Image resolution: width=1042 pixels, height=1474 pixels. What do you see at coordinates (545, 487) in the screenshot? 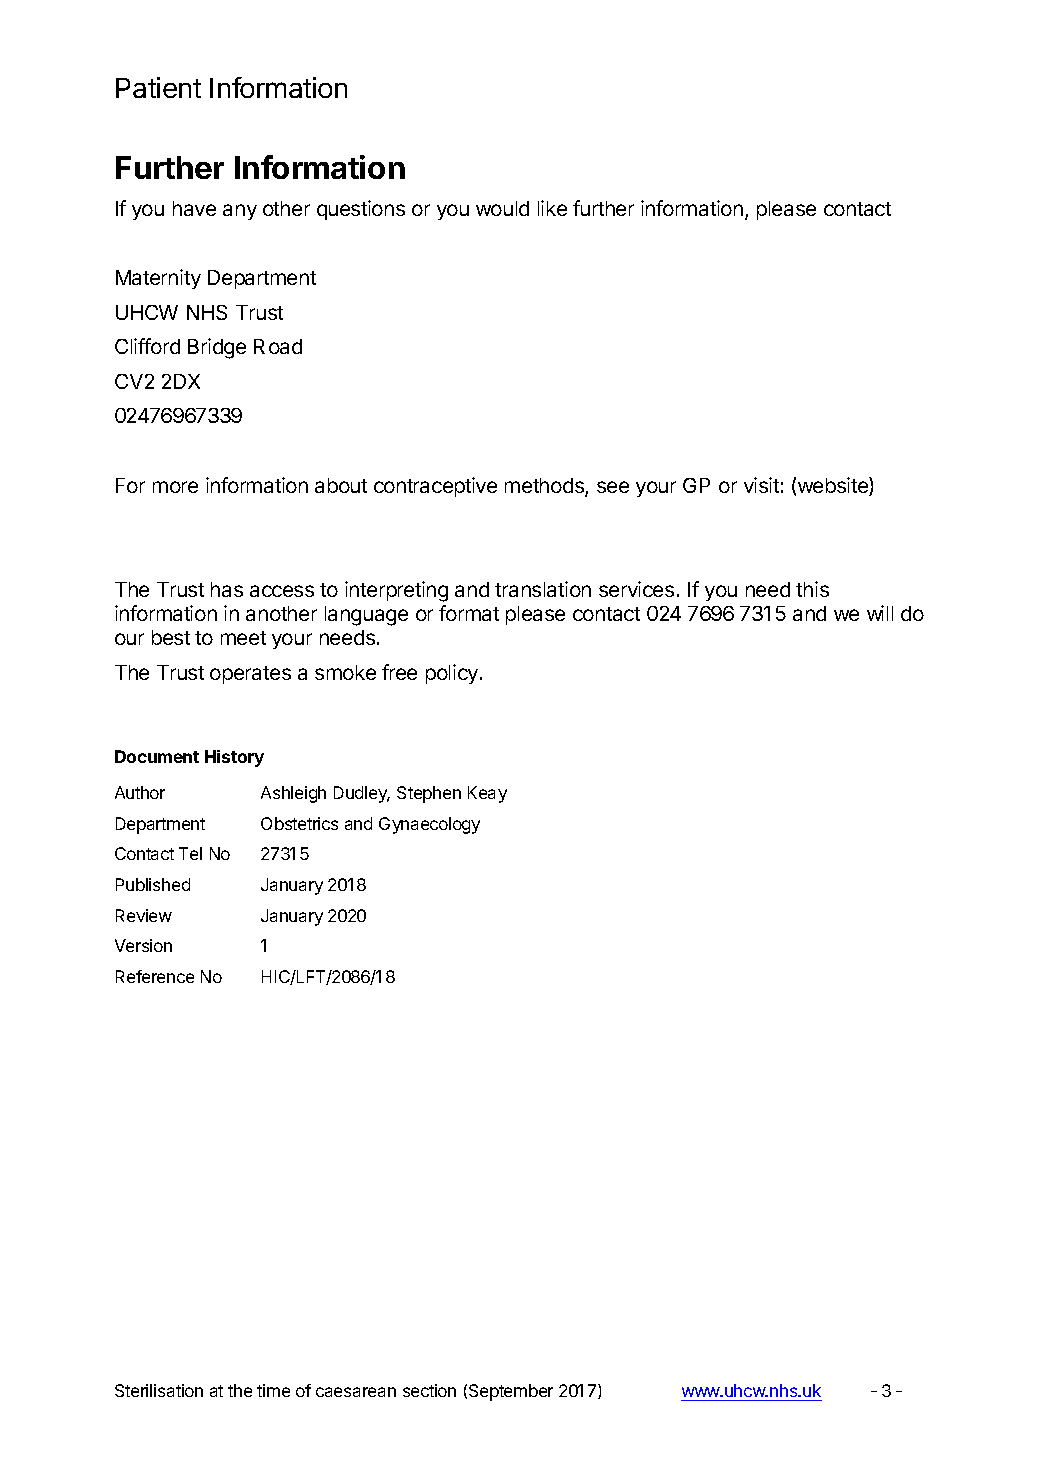
I see `methods` at bounding box center [545, 487].
